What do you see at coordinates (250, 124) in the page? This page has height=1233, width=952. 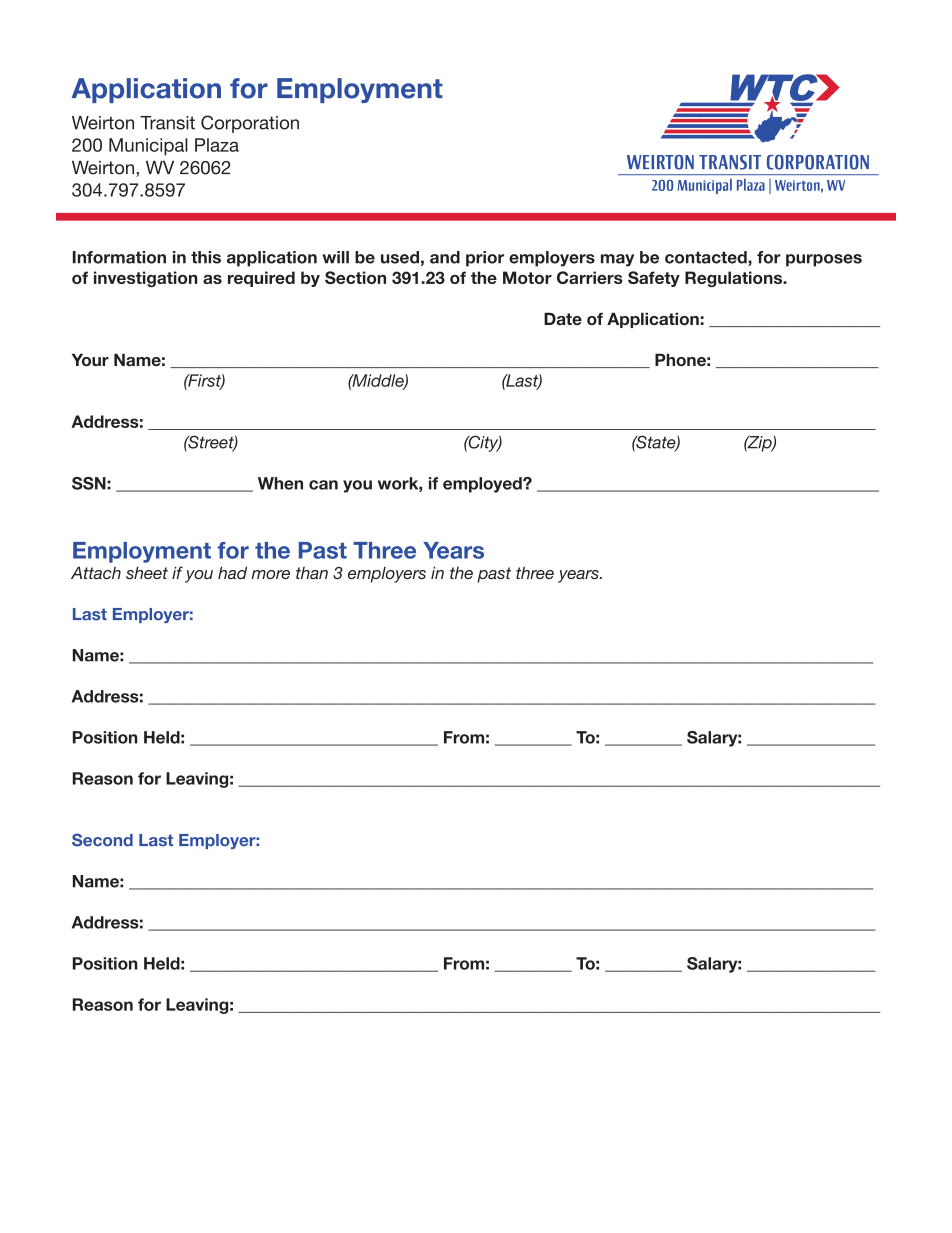 I see `Corporation` at bounding box center [250, 124].
